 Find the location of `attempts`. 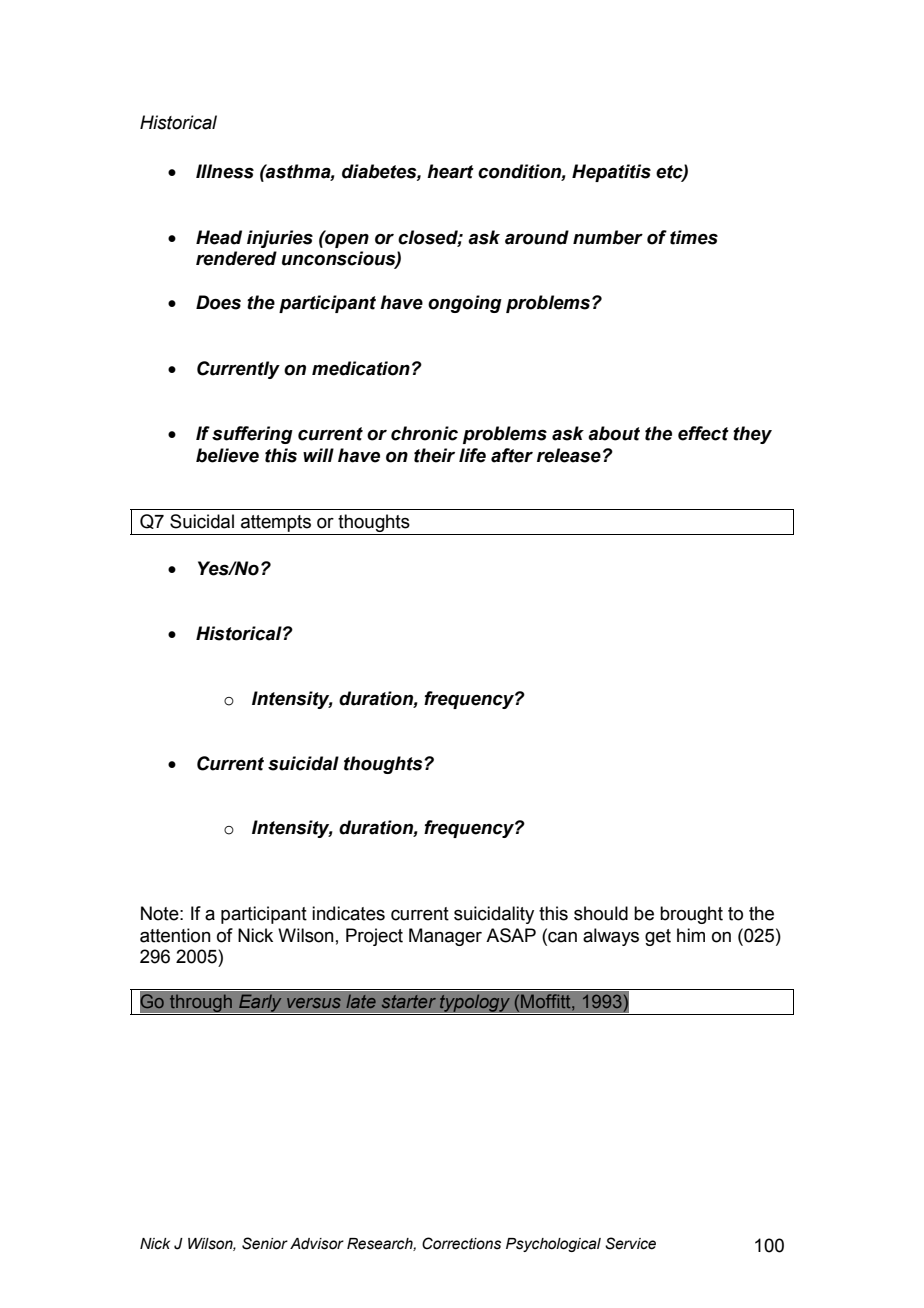

attempts is located at coordinates (276, 525).
